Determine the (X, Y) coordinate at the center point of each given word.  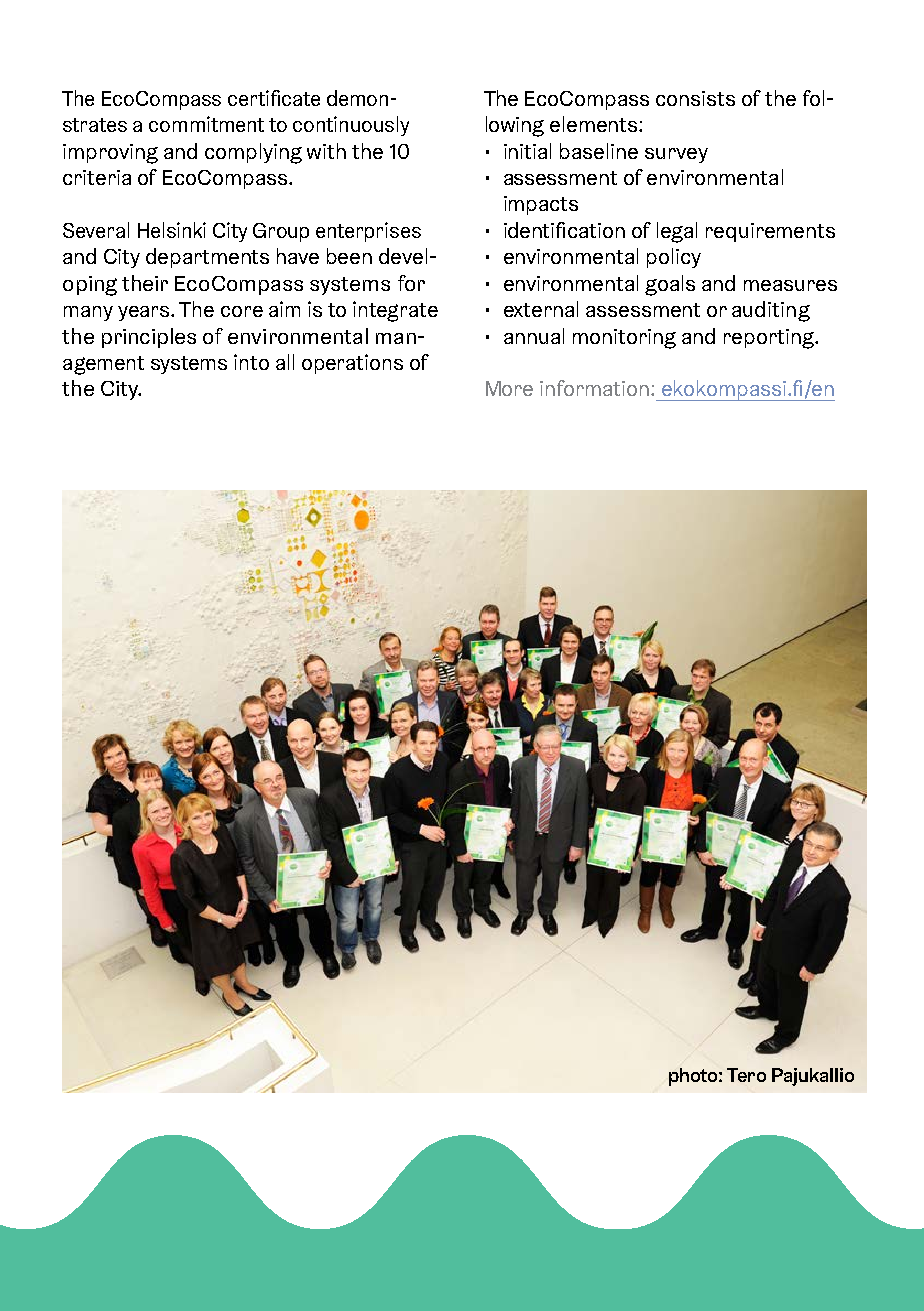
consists (695, 98)
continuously (351, 126)
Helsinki (172, 230)
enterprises (368, 232)
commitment (206, 124)
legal (677, 232)
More (509, 388)
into (251, 362)
